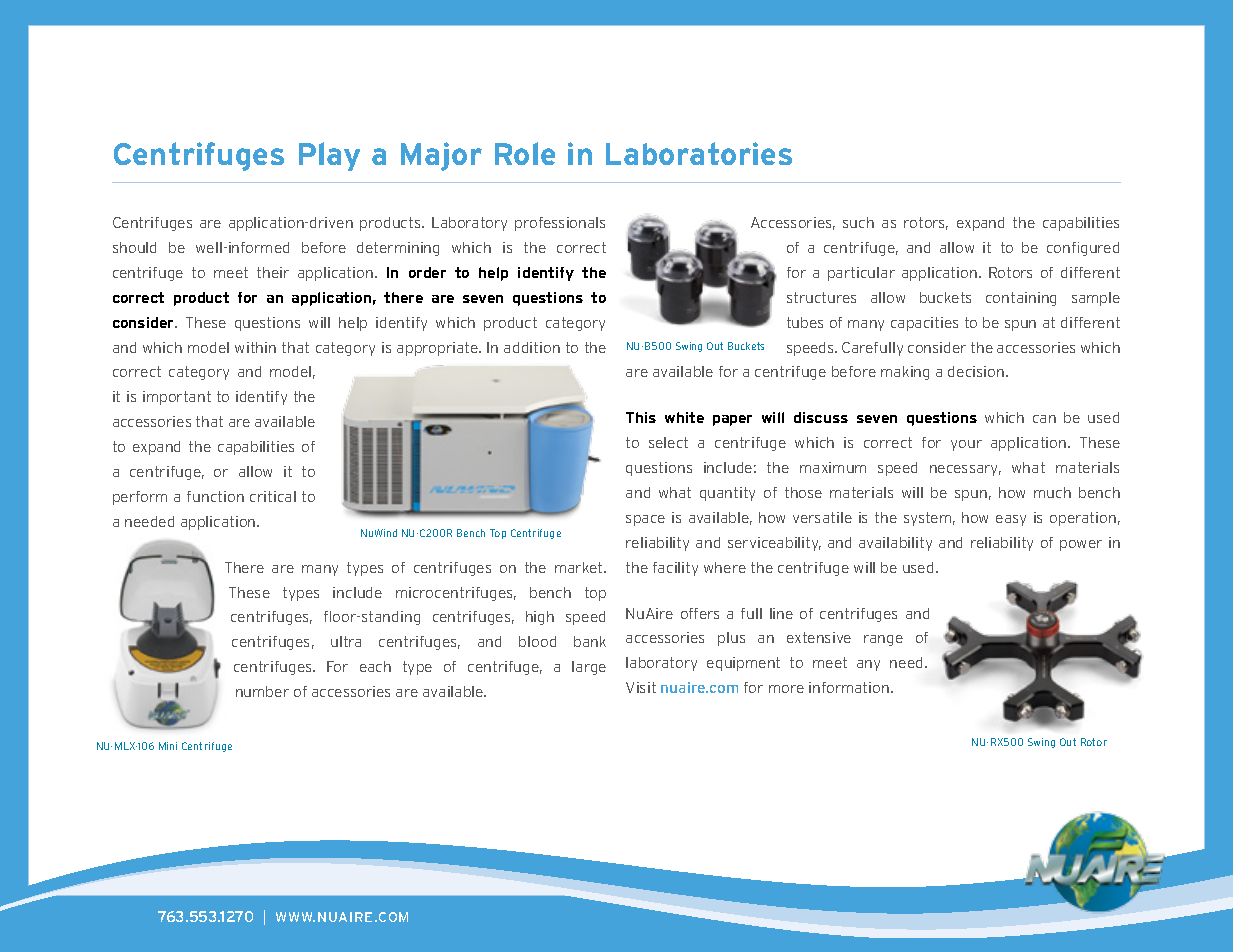 The image size is (1233, 952). Describe the element at coordinates (699, 153) in the screenshot. I see `Laboratories` at that location.
